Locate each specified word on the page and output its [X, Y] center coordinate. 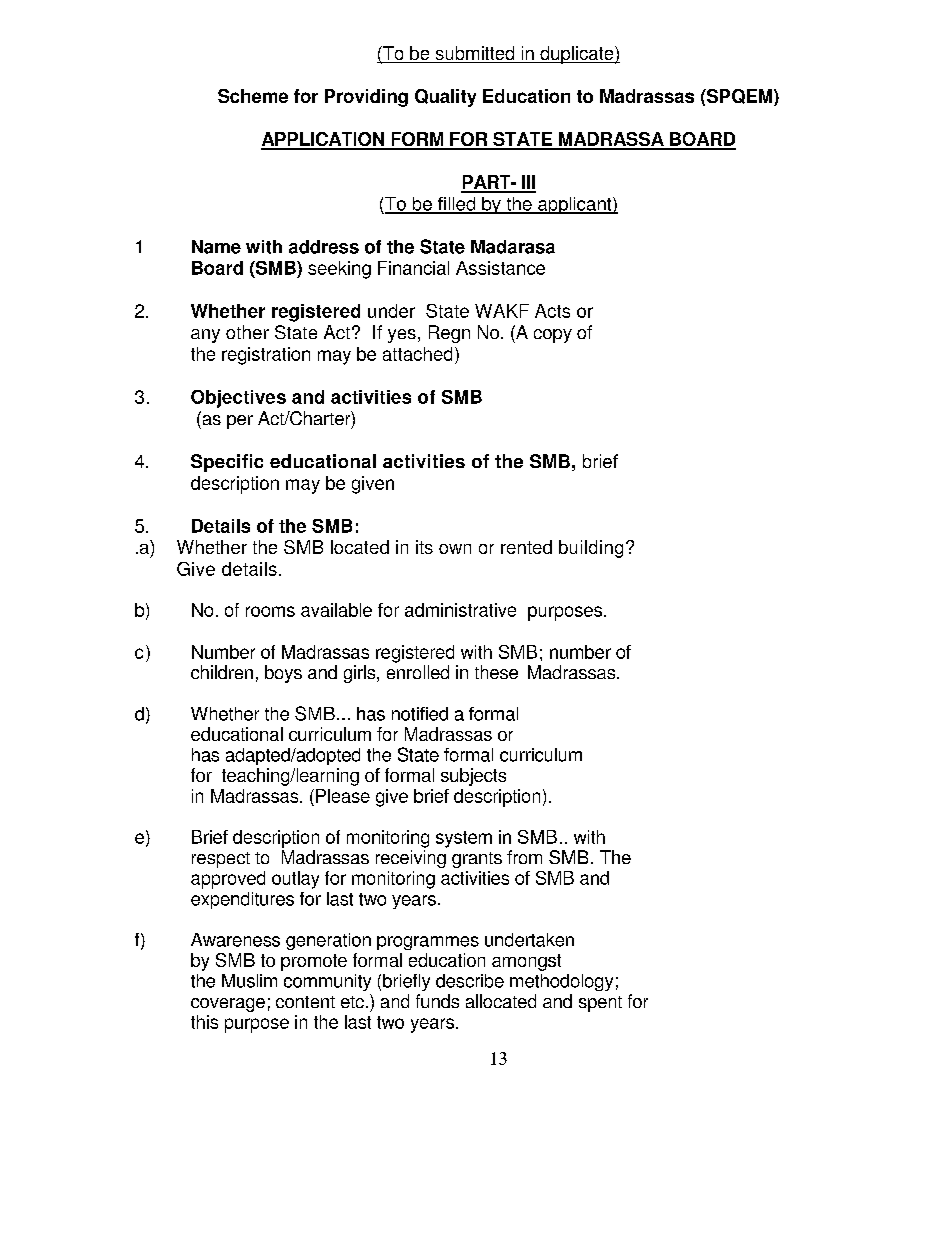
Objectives [238, 399]
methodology [561, 982]
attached [417, 354]
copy [553, 336]
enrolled [418, 672]
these [496, 672]
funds [437, 1001]
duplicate [577, 55]
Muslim [249, 981]
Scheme [253, 96]
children [222, 672]
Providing [366, 98]
